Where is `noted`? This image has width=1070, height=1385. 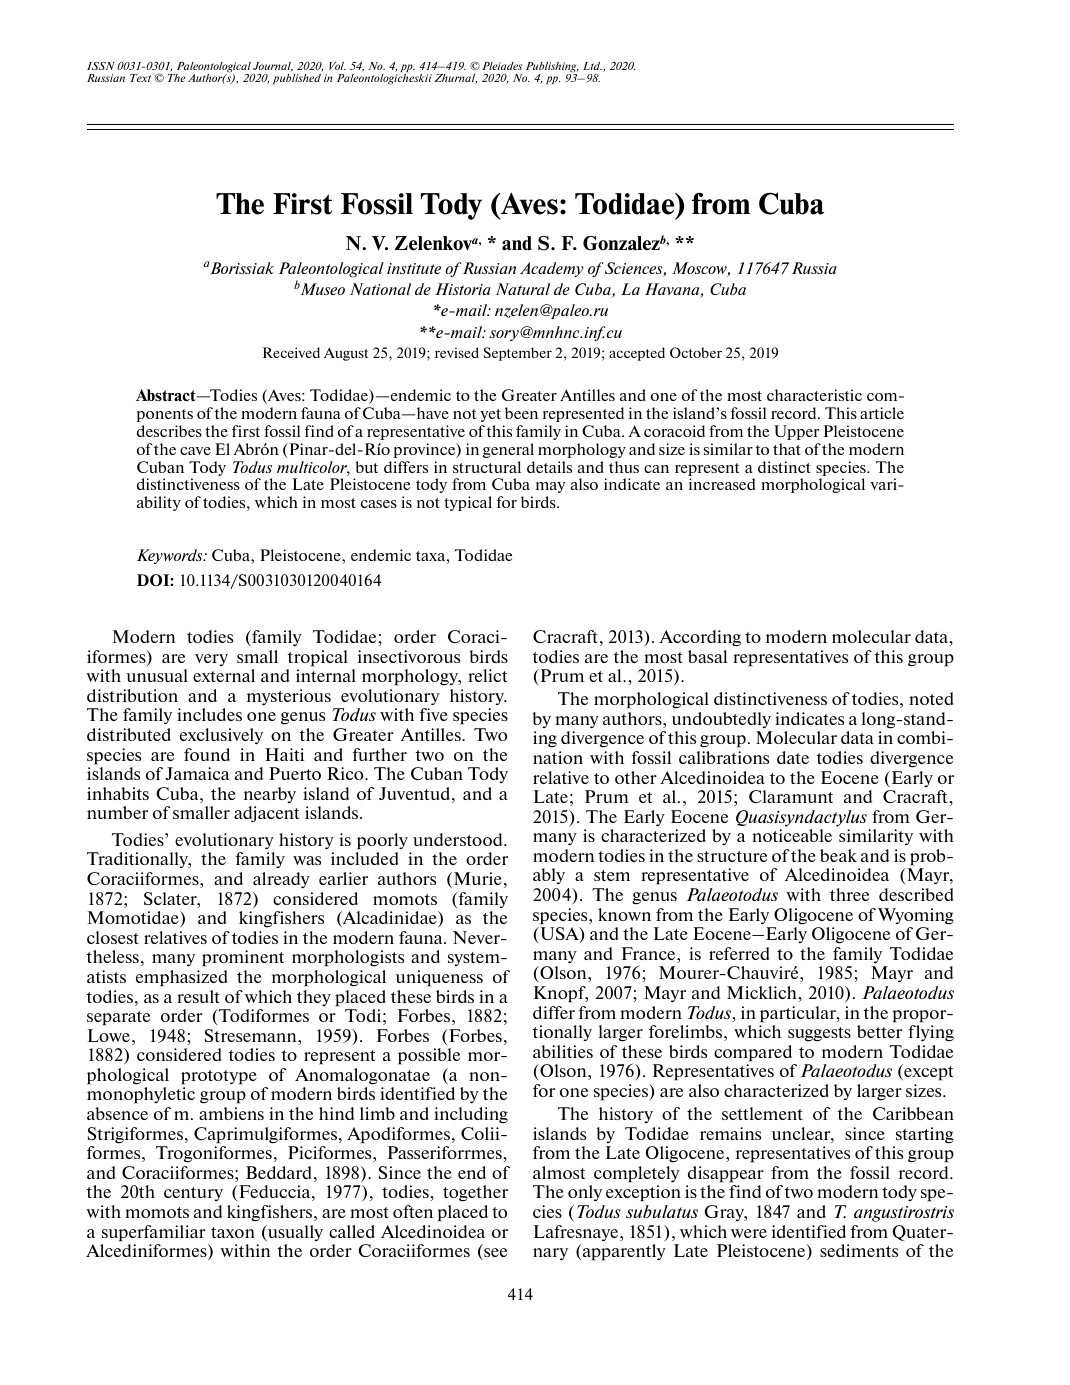
noted is located at coordinates (931, 698).
